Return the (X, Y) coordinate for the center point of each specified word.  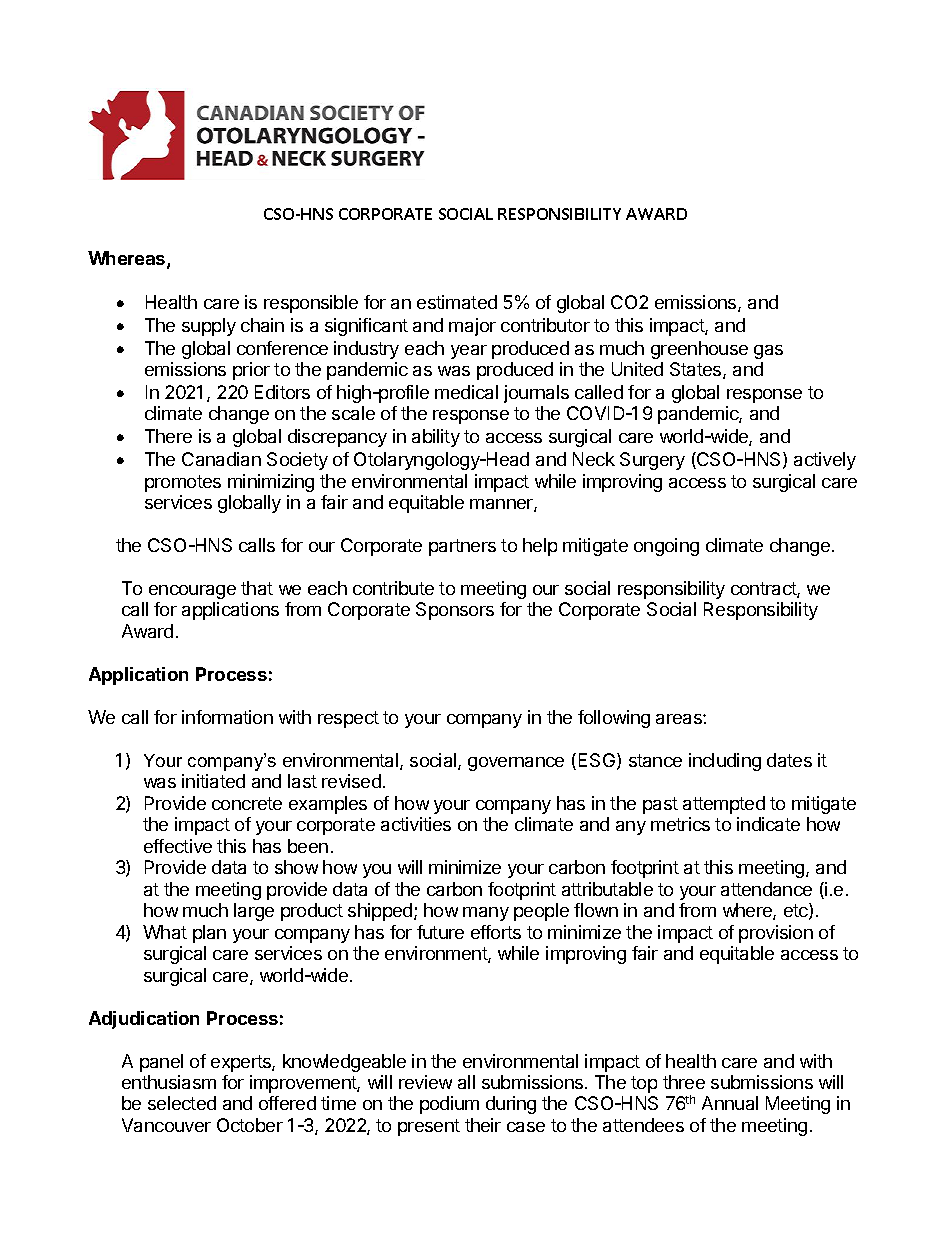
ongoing (666, 547)
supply (209, 327)
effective (178, 846)
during (511, 1105)
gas (768, 352)
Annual (730, 1103)
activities (416, 824)
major (472, 327)
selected (182, 1103)
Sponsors (455, 611)
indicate (768, 824)
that (257, 588)
